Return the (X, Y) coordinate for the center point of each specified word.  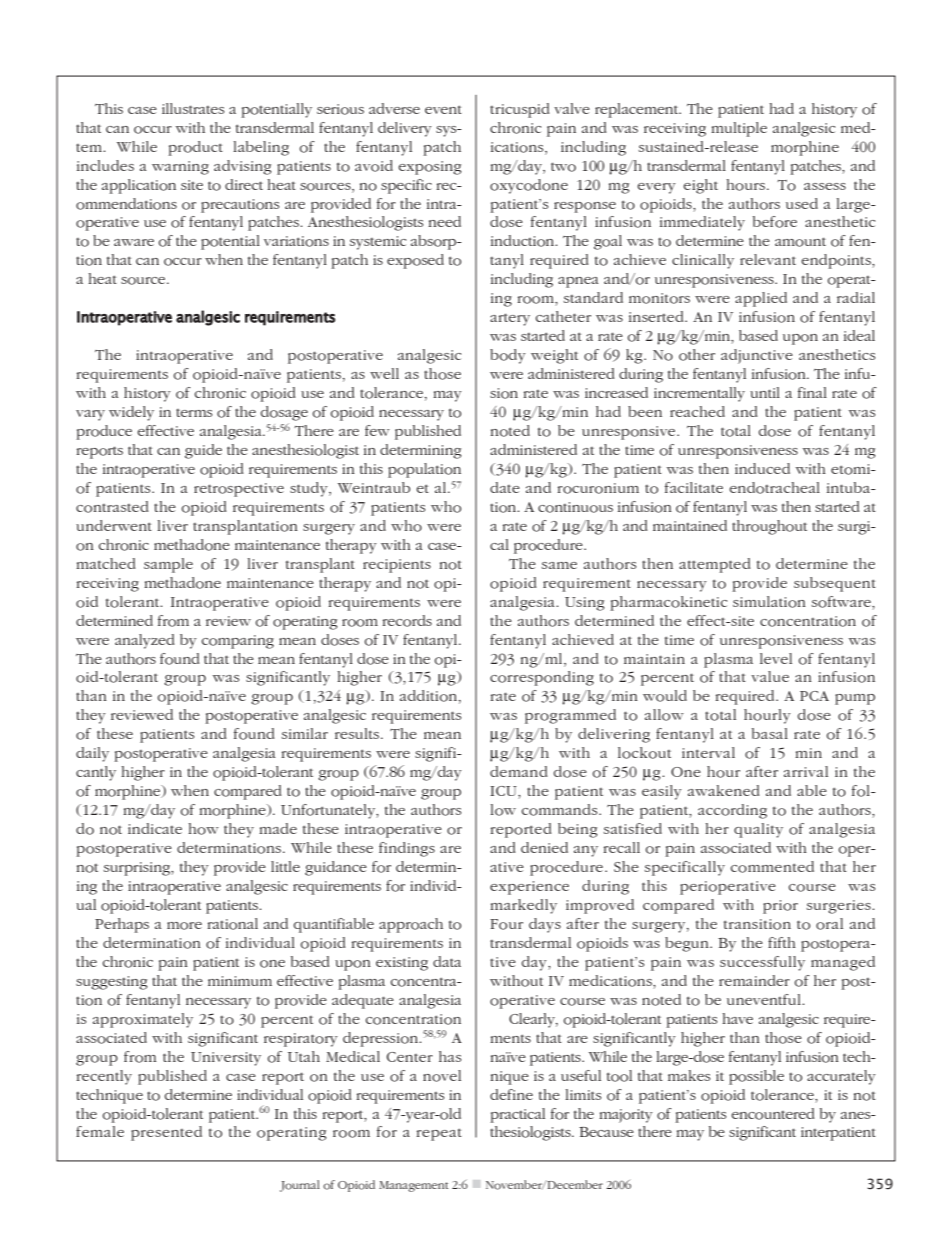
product (195, 148)
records (407, 621)
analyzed (145, 641)
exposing (430, 168)
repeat (439, 1134)
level (776, 658)
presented (166, 1133)
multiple (739, 129)
